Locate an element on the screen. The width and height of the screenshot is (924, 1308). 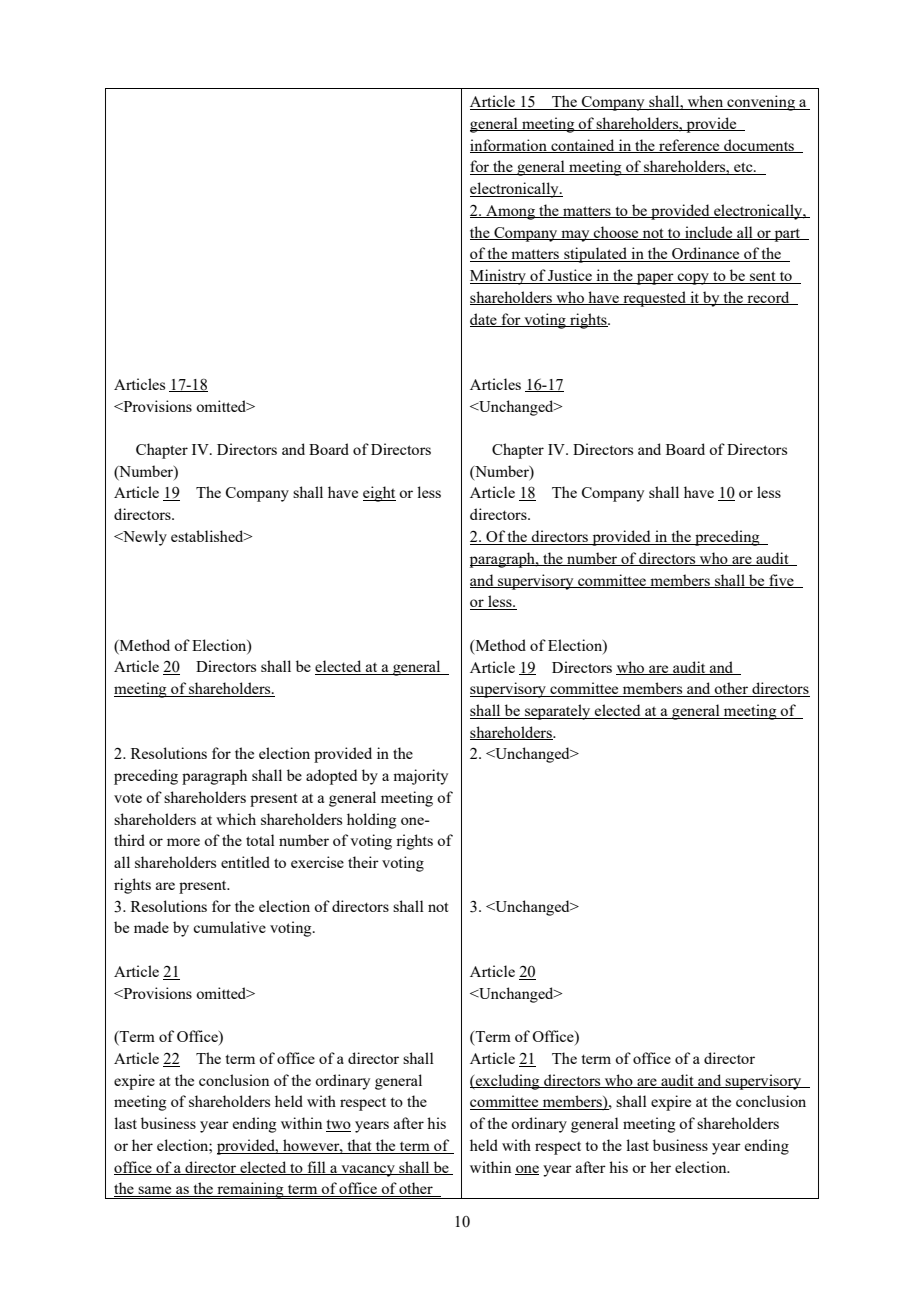
Among is located at coordinates (510, 212).
